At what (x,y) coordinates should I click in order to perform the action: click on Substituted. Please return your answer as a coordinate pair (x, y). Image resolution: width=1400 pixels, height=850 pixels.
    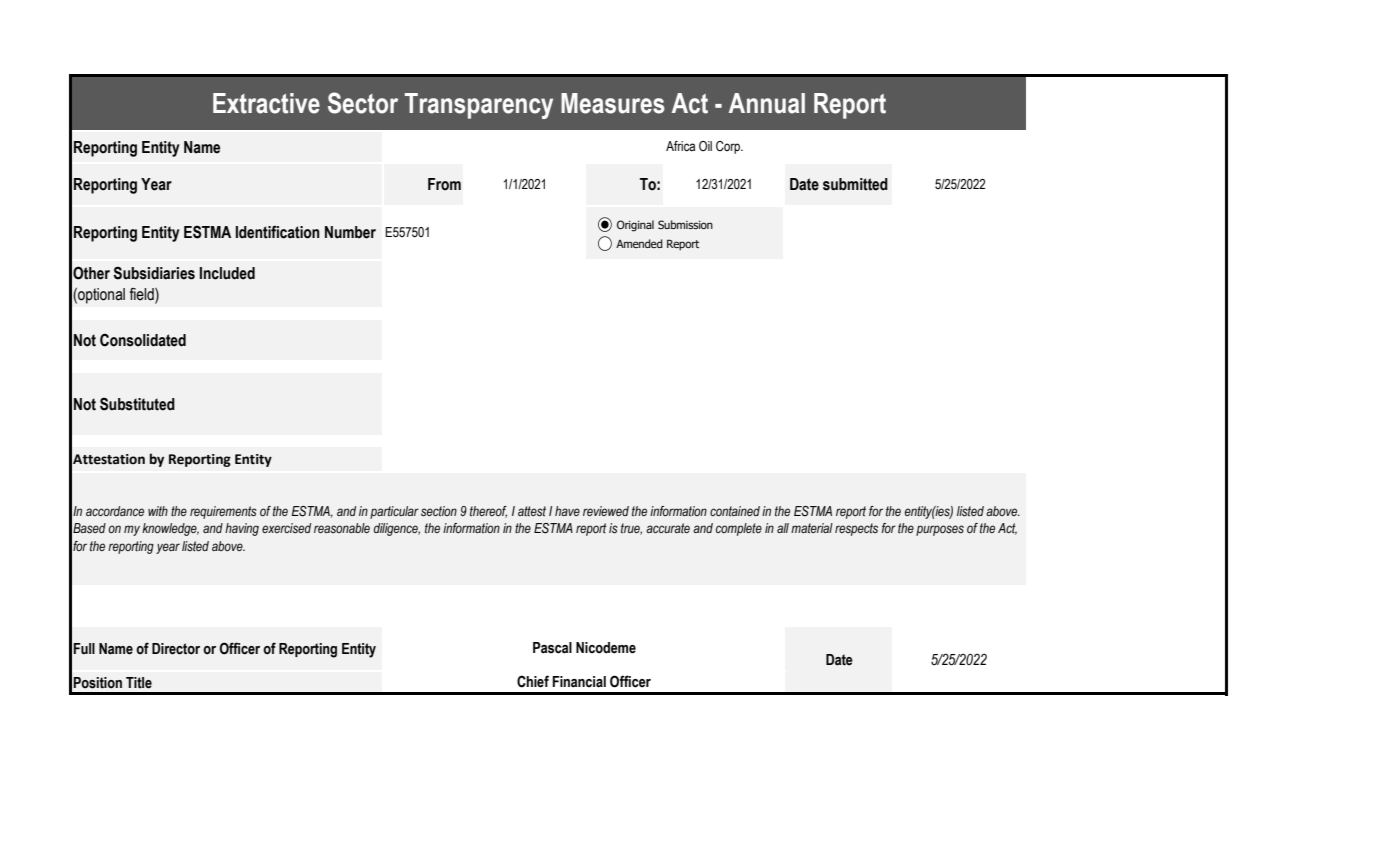
    Looking at the image, I should click on (137, 404).
